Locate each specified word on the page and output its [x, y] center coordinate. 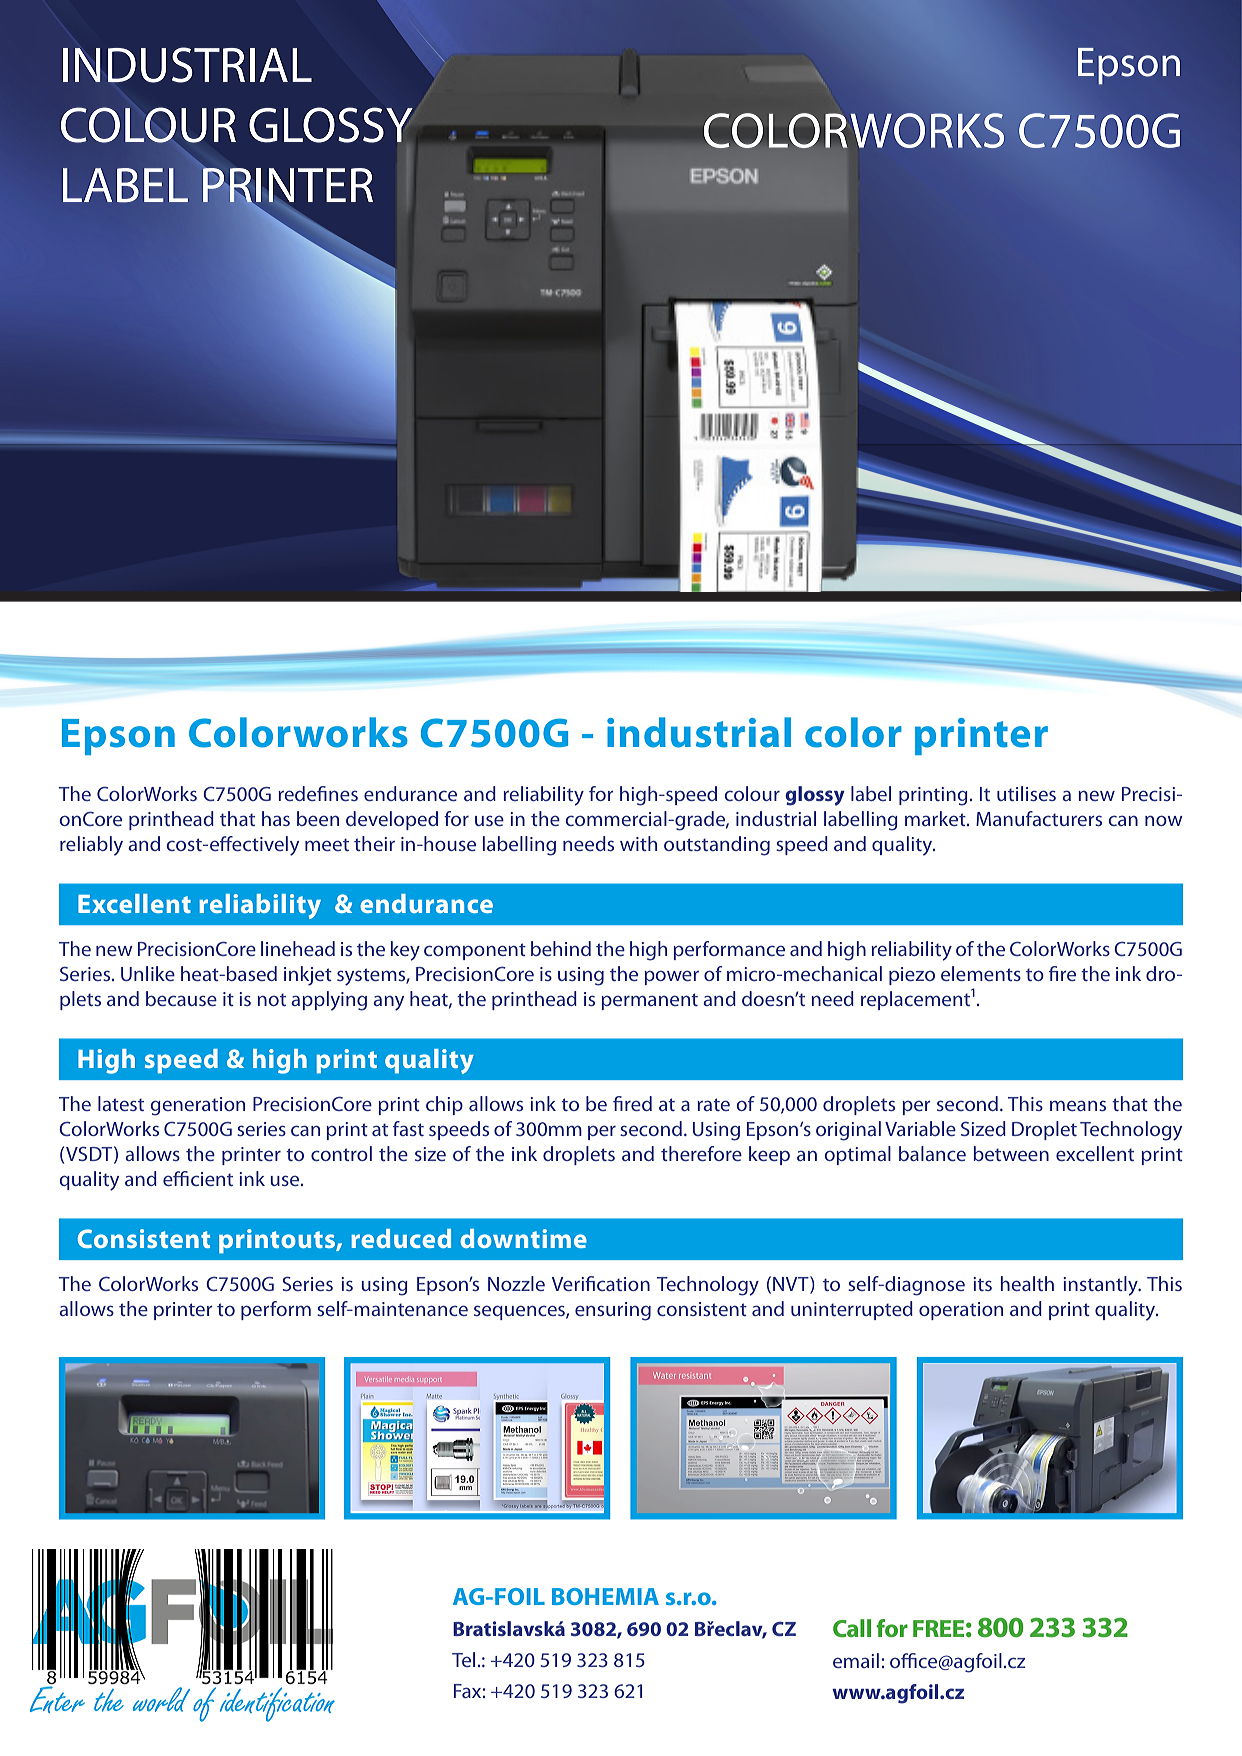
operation [961, 1311]
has [276, 818]
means [1078, 1105]
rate [713, 1104]
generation [198, 1106]
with [638, 843]
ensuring [613, 1311]
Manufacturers [1039, 818]
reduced [401, 1238]
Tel [463, 1659]
